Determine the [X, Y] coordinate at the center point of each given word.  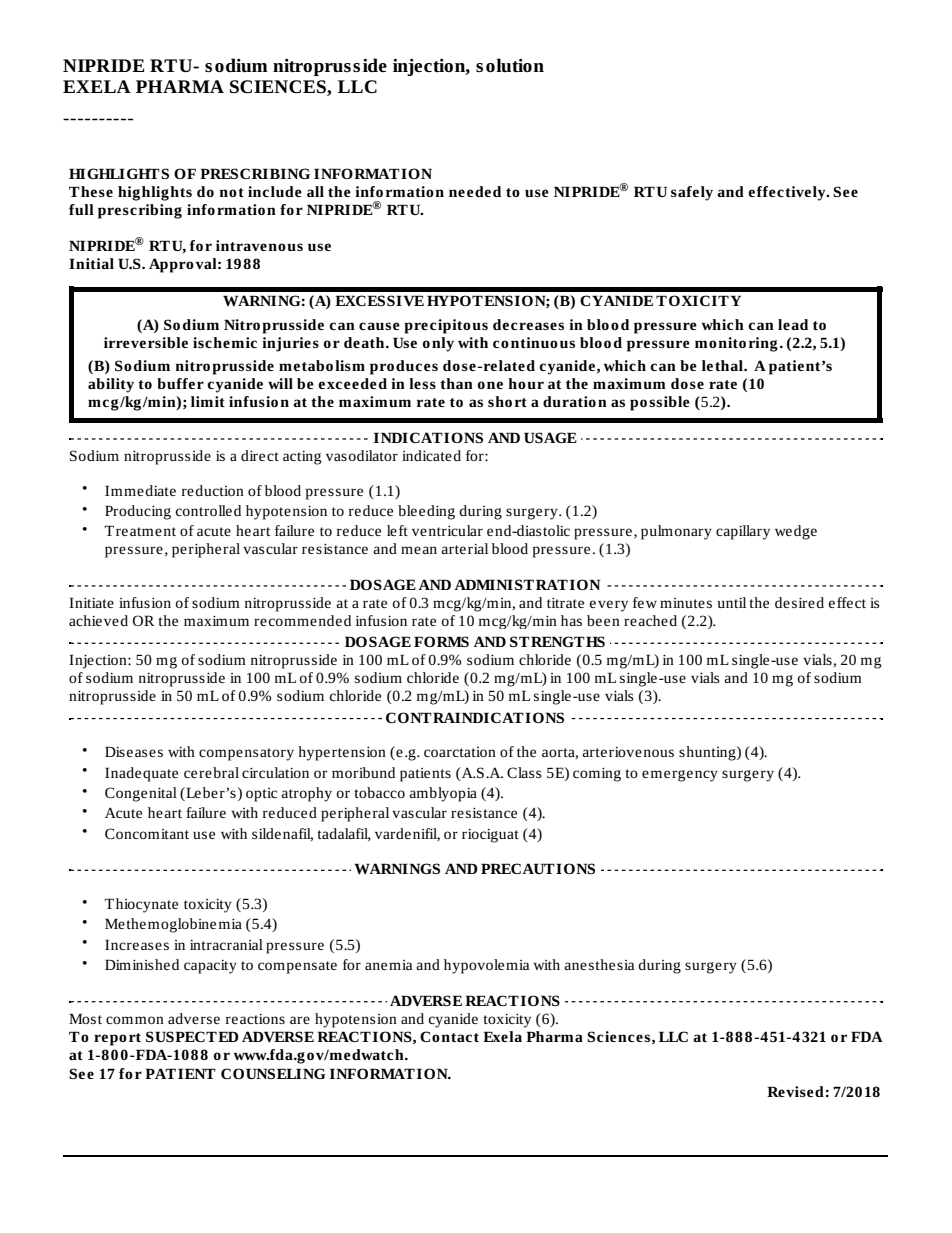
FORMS [441, 641]
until [732, 602]
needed [475, 191]
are [300, 1020]
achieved [98, 620]
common [135, 1020]
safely [692, 193]
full [81, 209]
